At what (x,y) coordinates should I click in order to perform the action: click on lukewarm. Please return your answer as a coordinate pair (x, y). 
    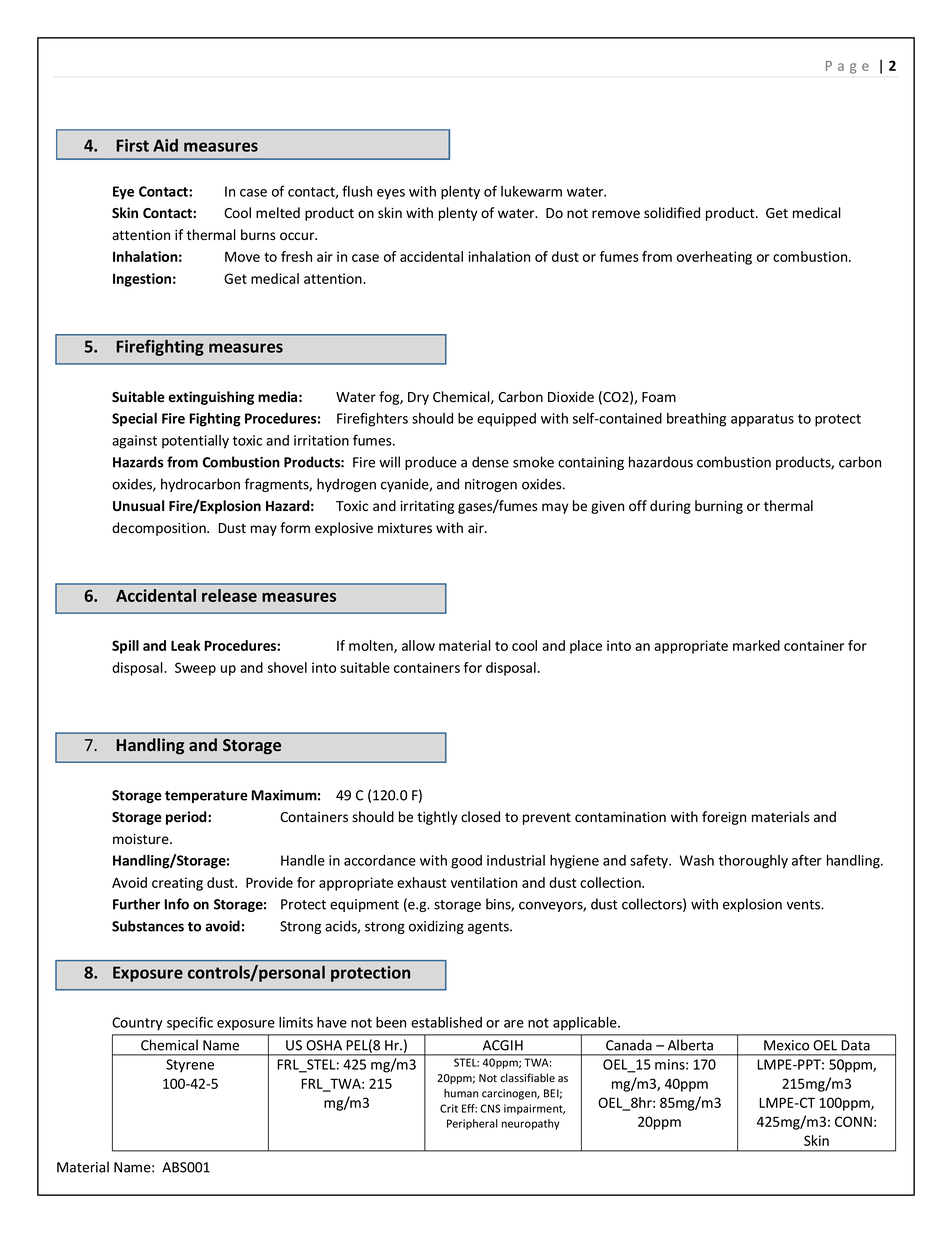
    Looking at the image, I should click on (531, 191).
